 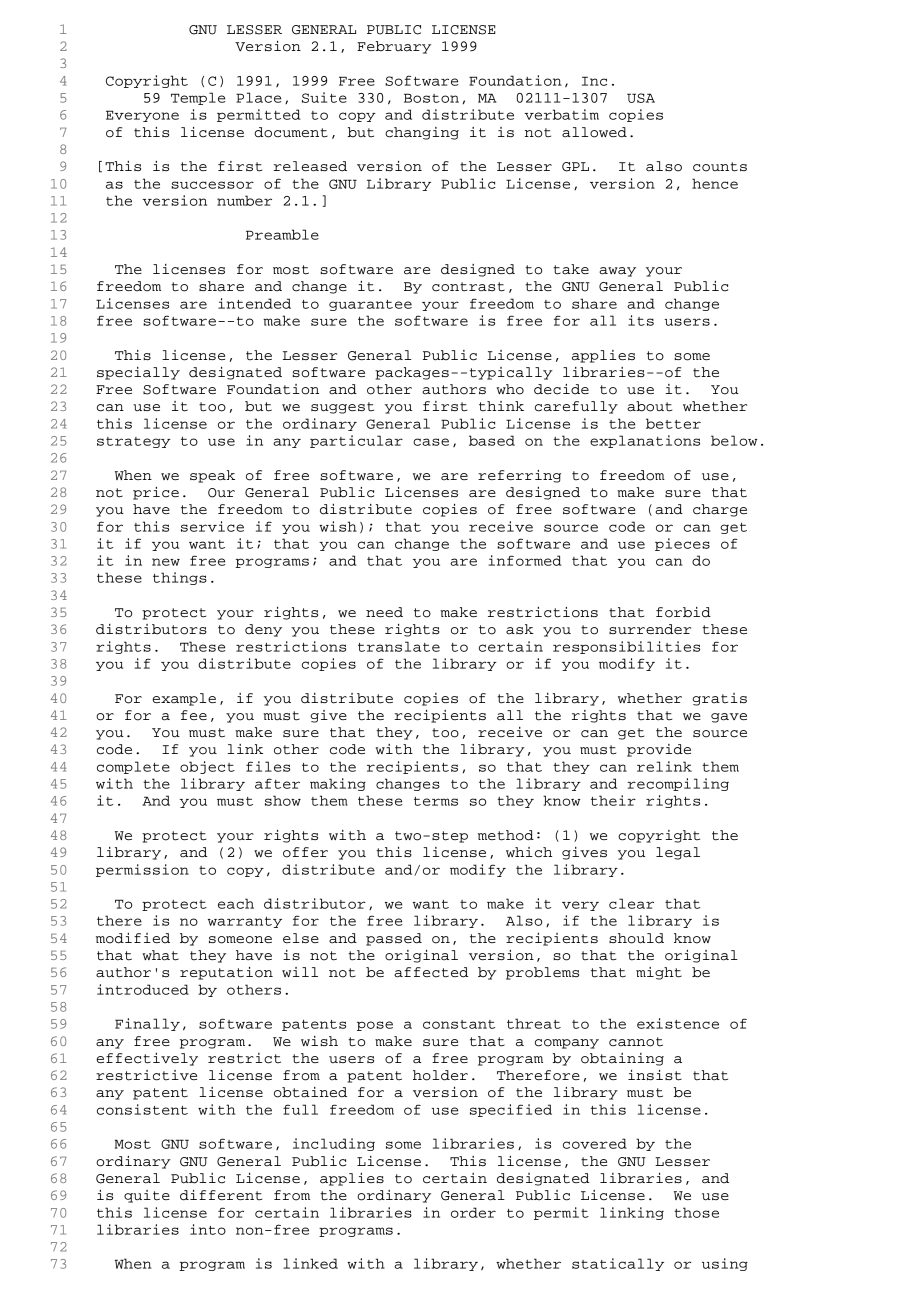 What do you see at coordinates (431, 442) in the page?
I see `case` at bounding box center [431, 442].
